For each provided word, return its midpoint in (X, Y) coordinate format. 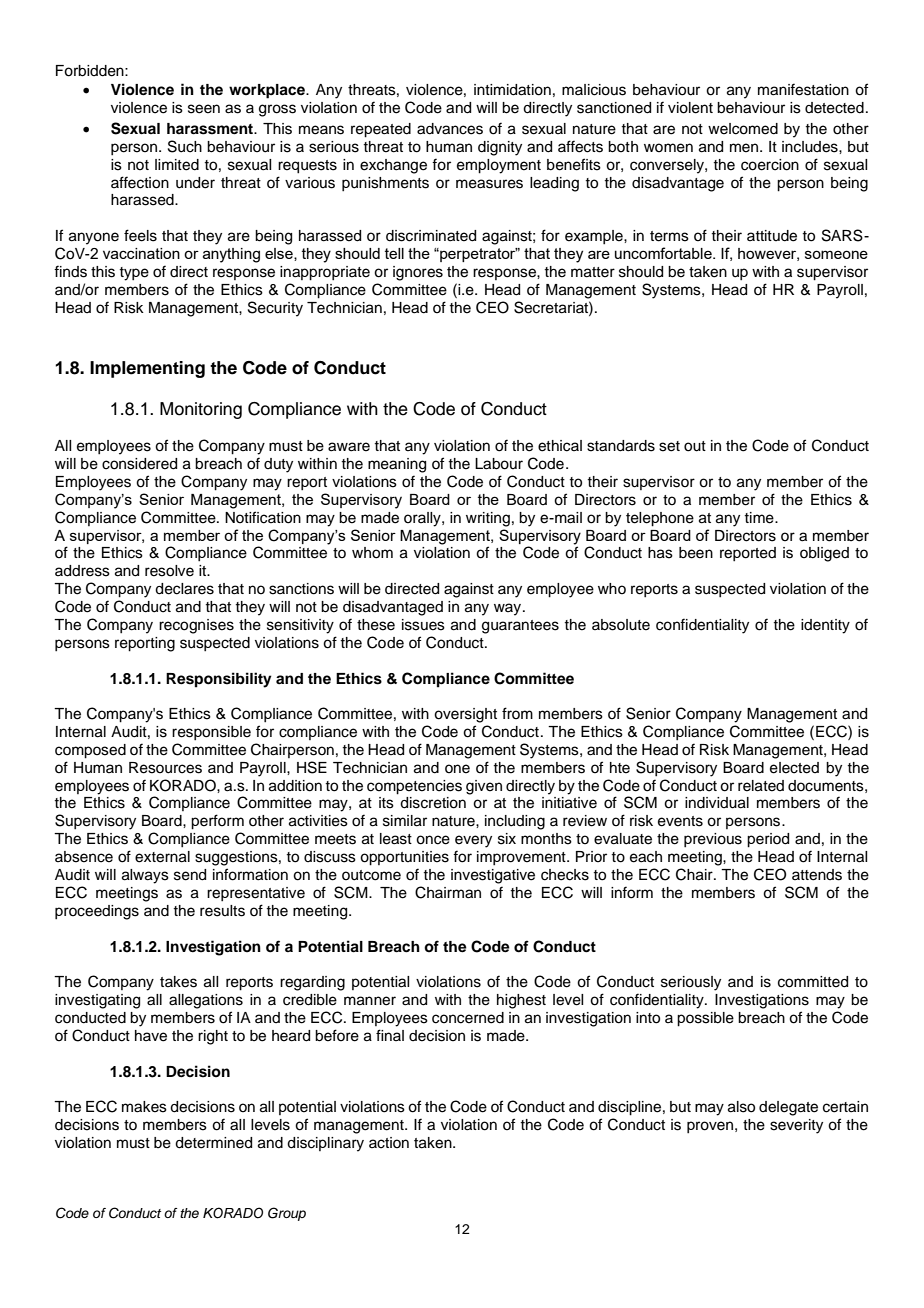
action (389, 1143)
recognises (196, 626)
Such (185, 146)
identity (825, 626)
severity (796, 1126)
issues (423, 625)
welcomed (743, 129)
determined (213, 1143)
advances (450, 129)
